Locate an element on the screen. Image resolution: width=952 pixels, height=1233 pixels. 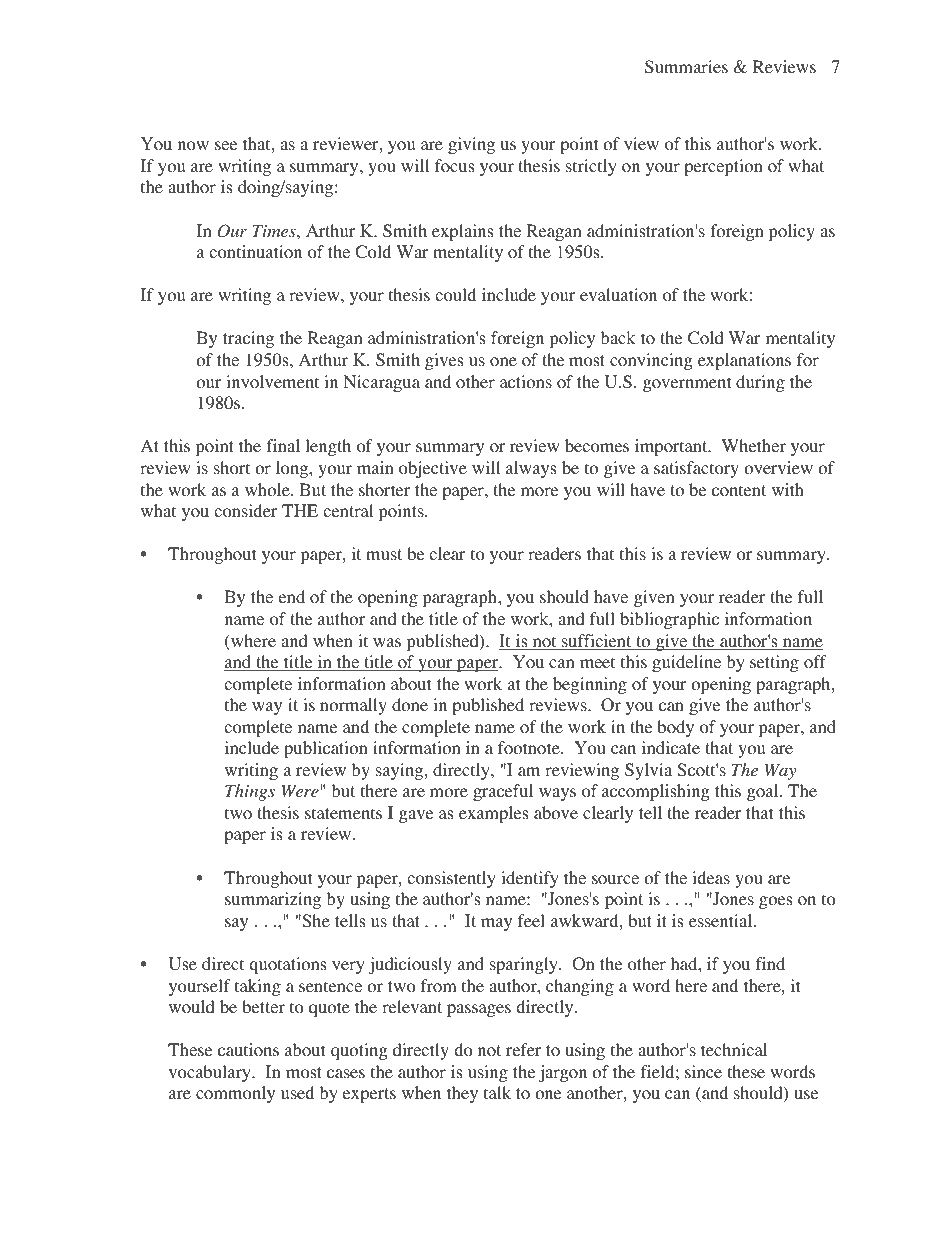
technical is located at coordinates (734, 1049).
